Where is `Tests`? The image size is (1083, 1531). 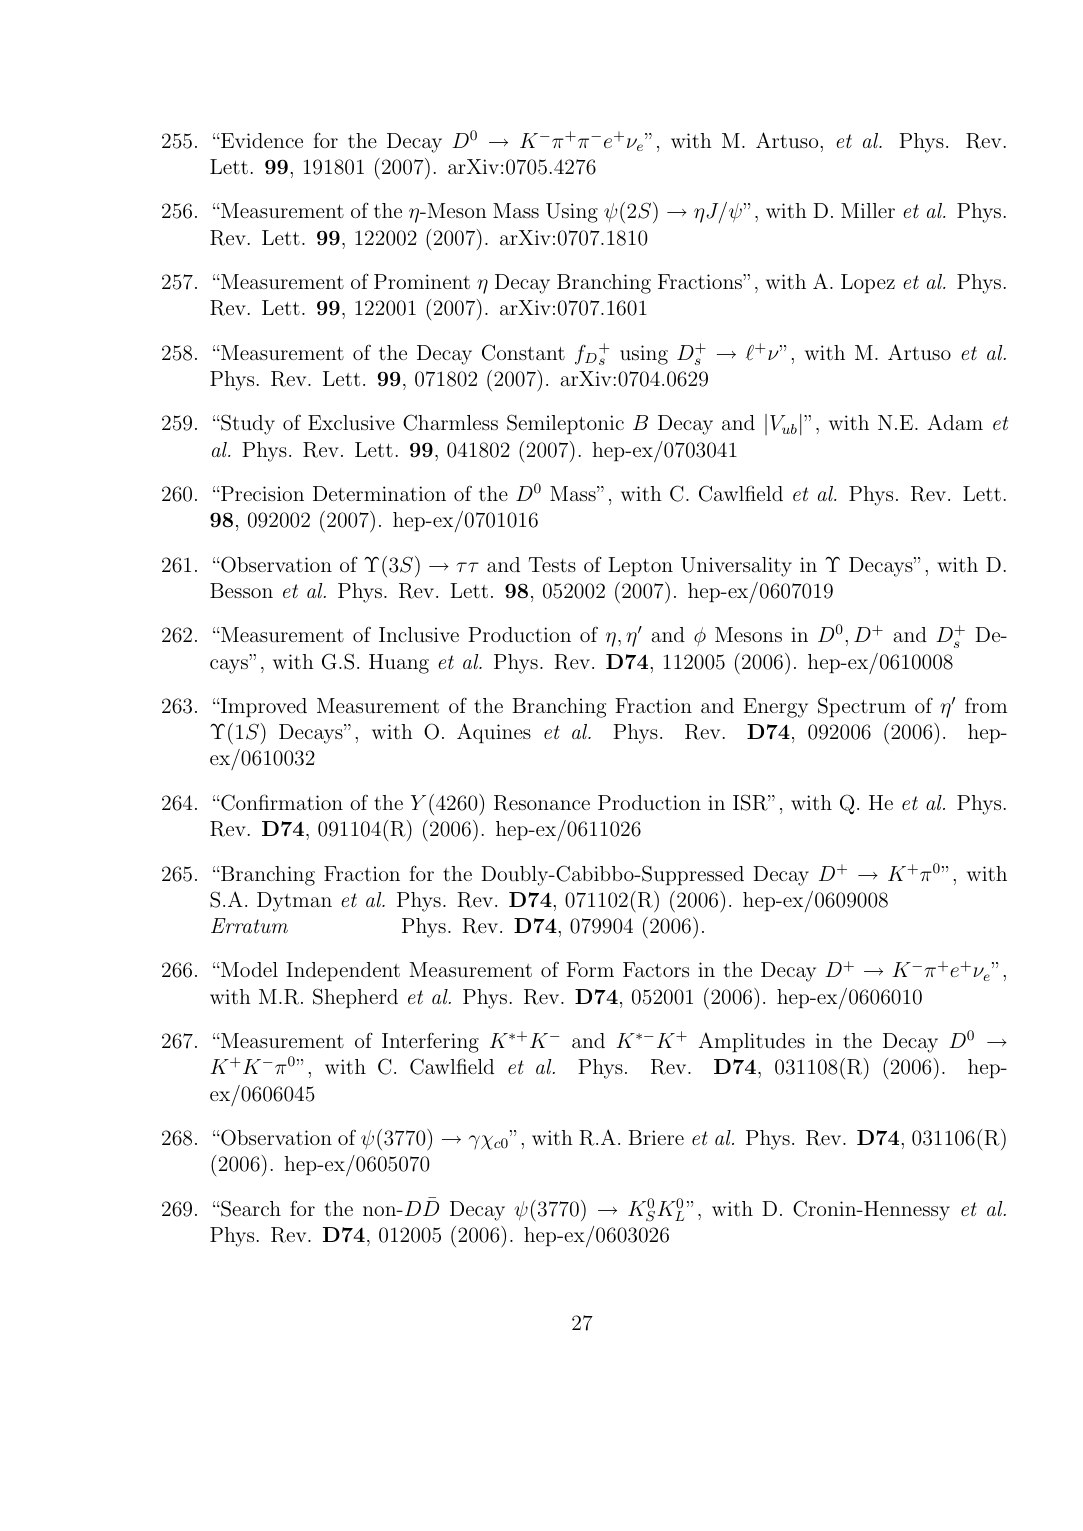 Tests is located at coordinates (552, 564).
